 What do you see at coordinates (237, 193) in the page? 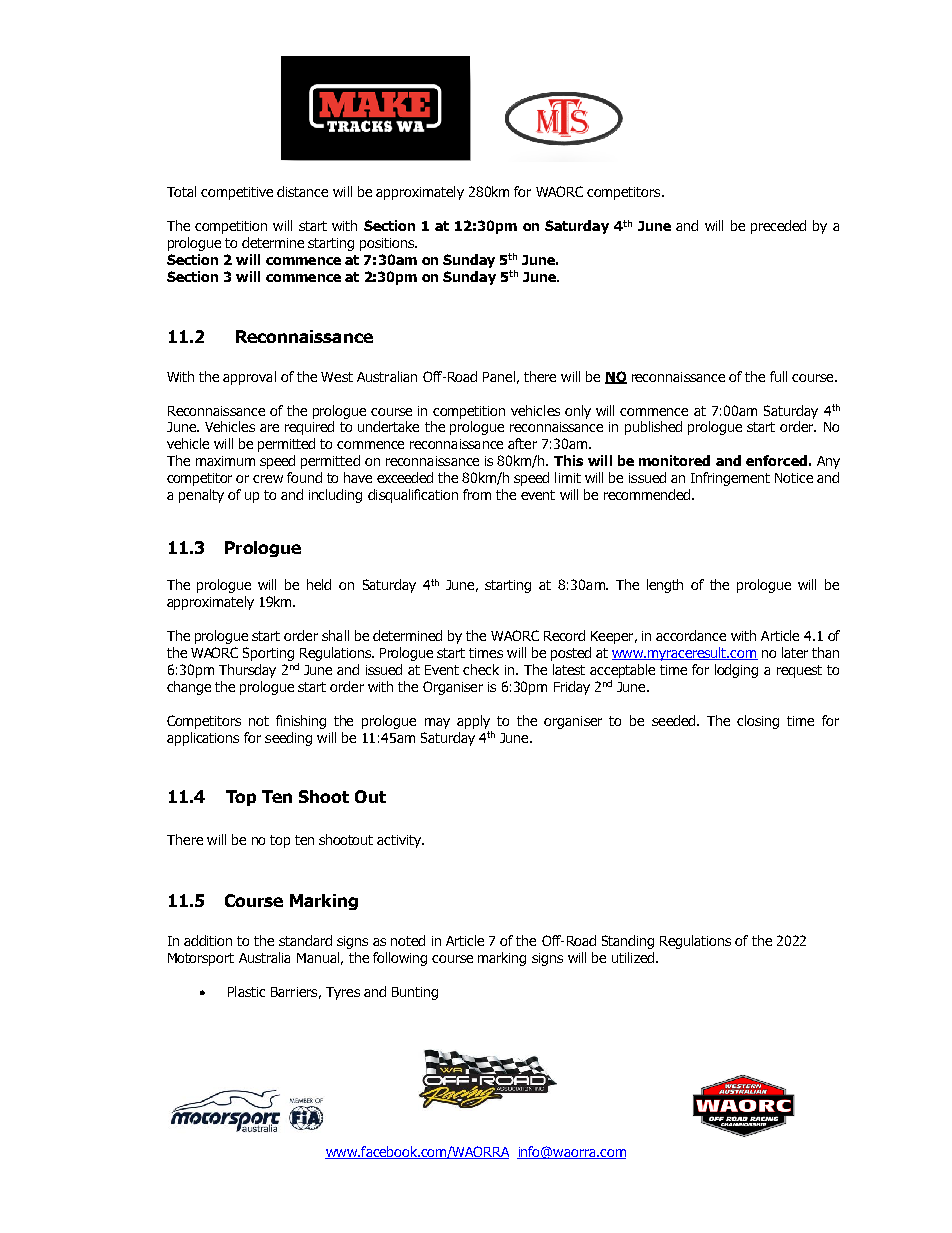
I see `competitive` at bounding box center [237, 193].
